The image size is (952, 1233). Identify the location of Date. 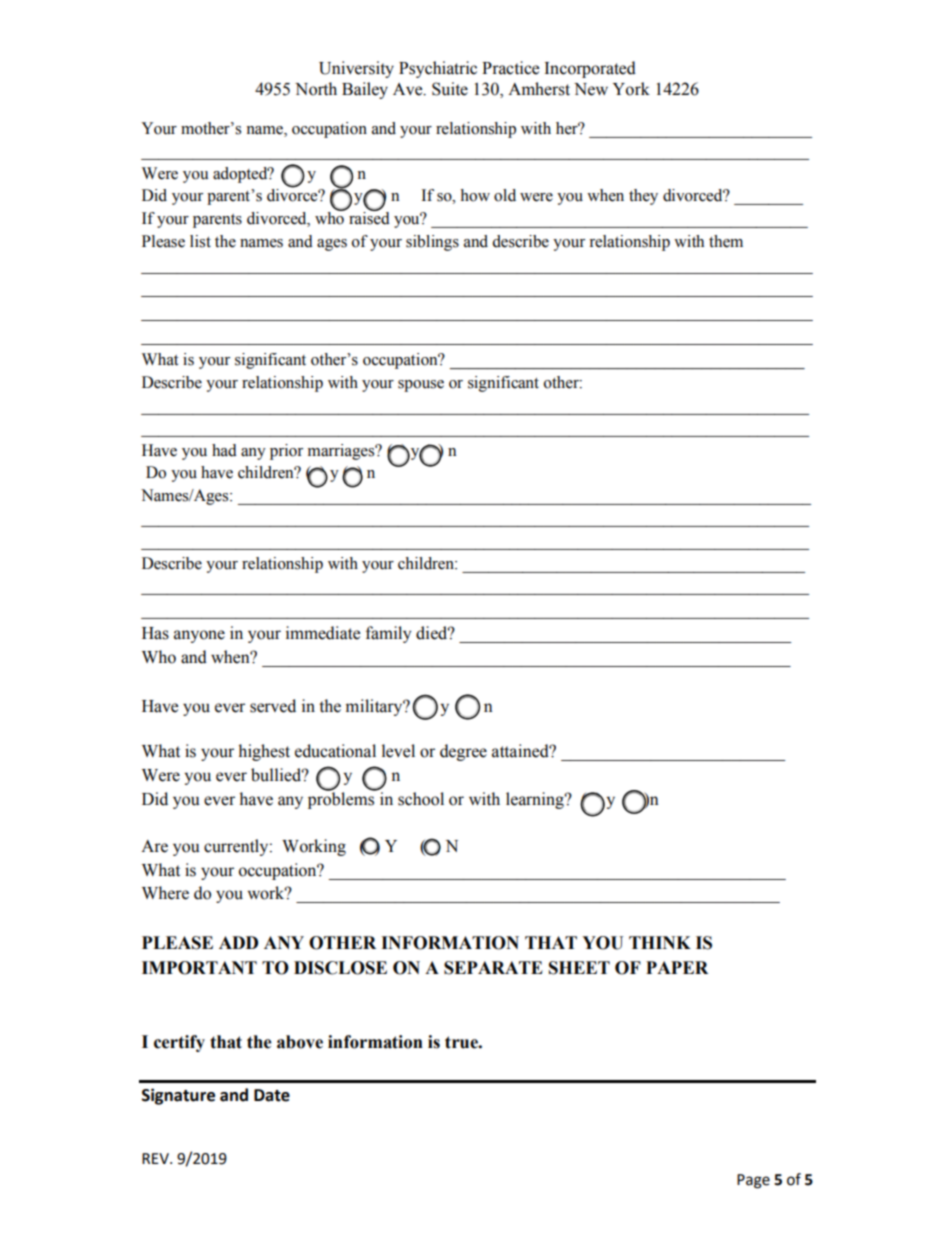
(272, 1095).
